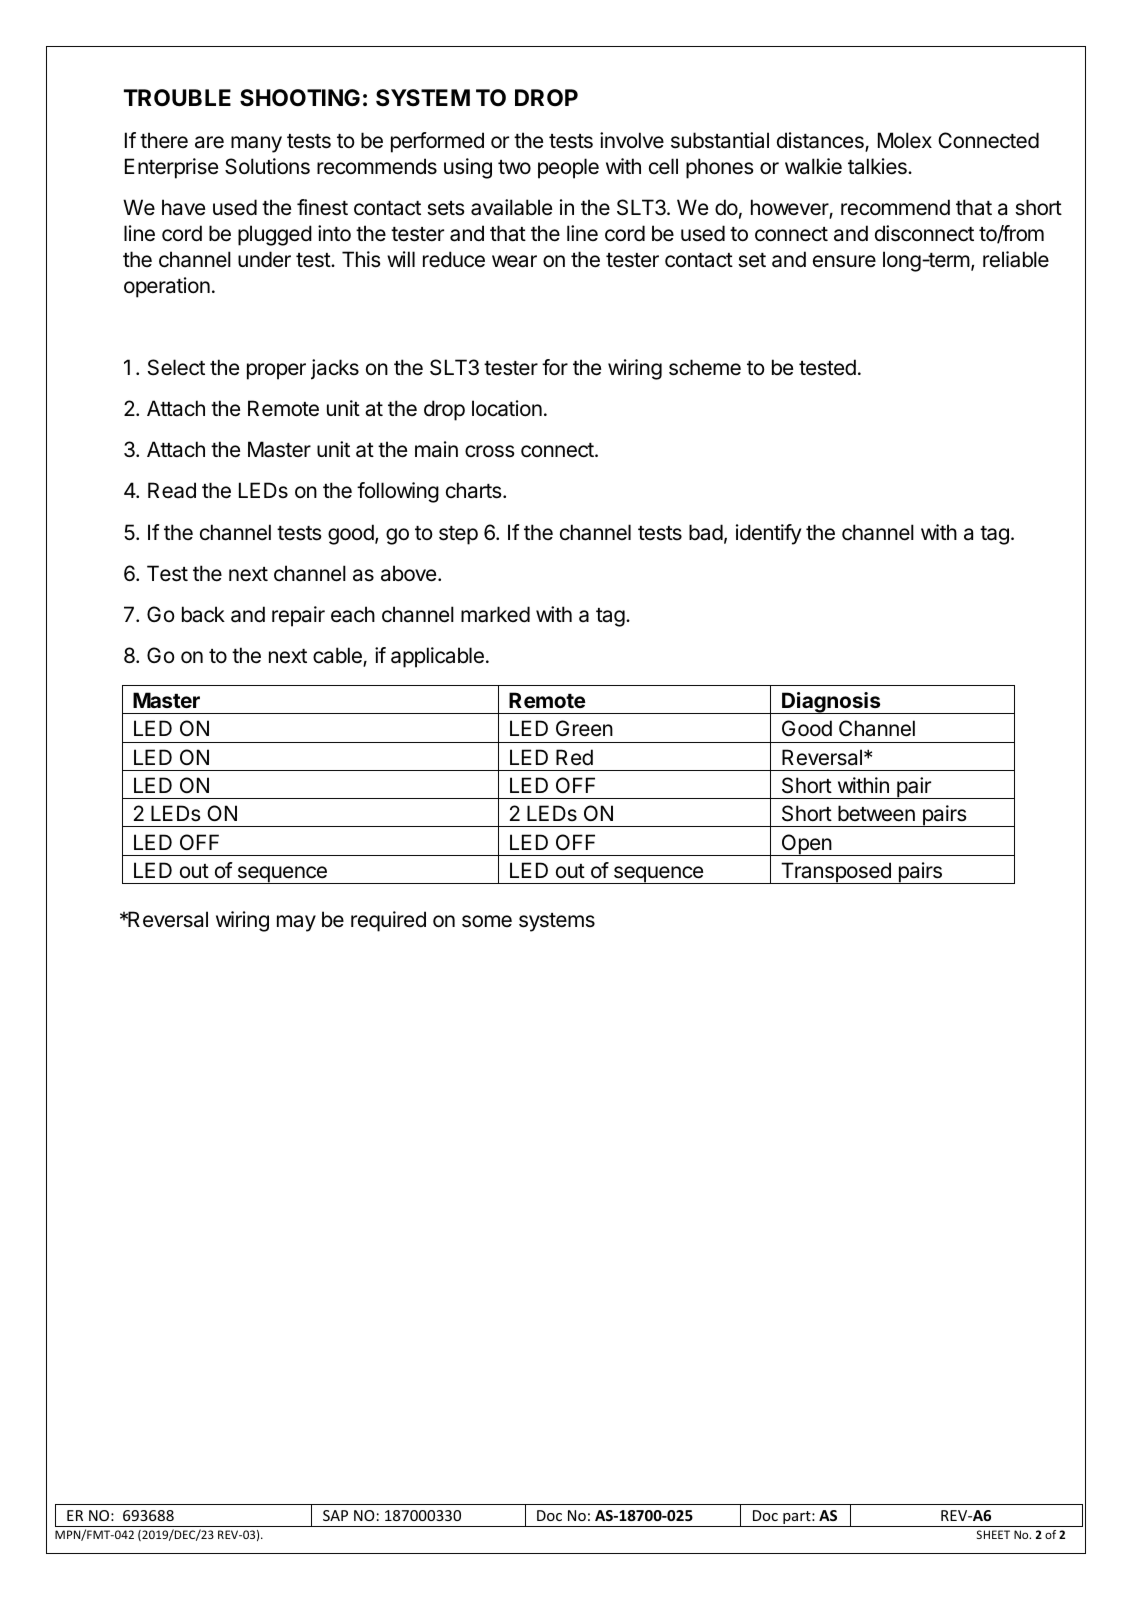 The height and width of the screenshot is (1599, 1131). What do you see at coordinates (836, 873) in the screenshot?
I see `Transposed` at bounding box center [836, 873].
